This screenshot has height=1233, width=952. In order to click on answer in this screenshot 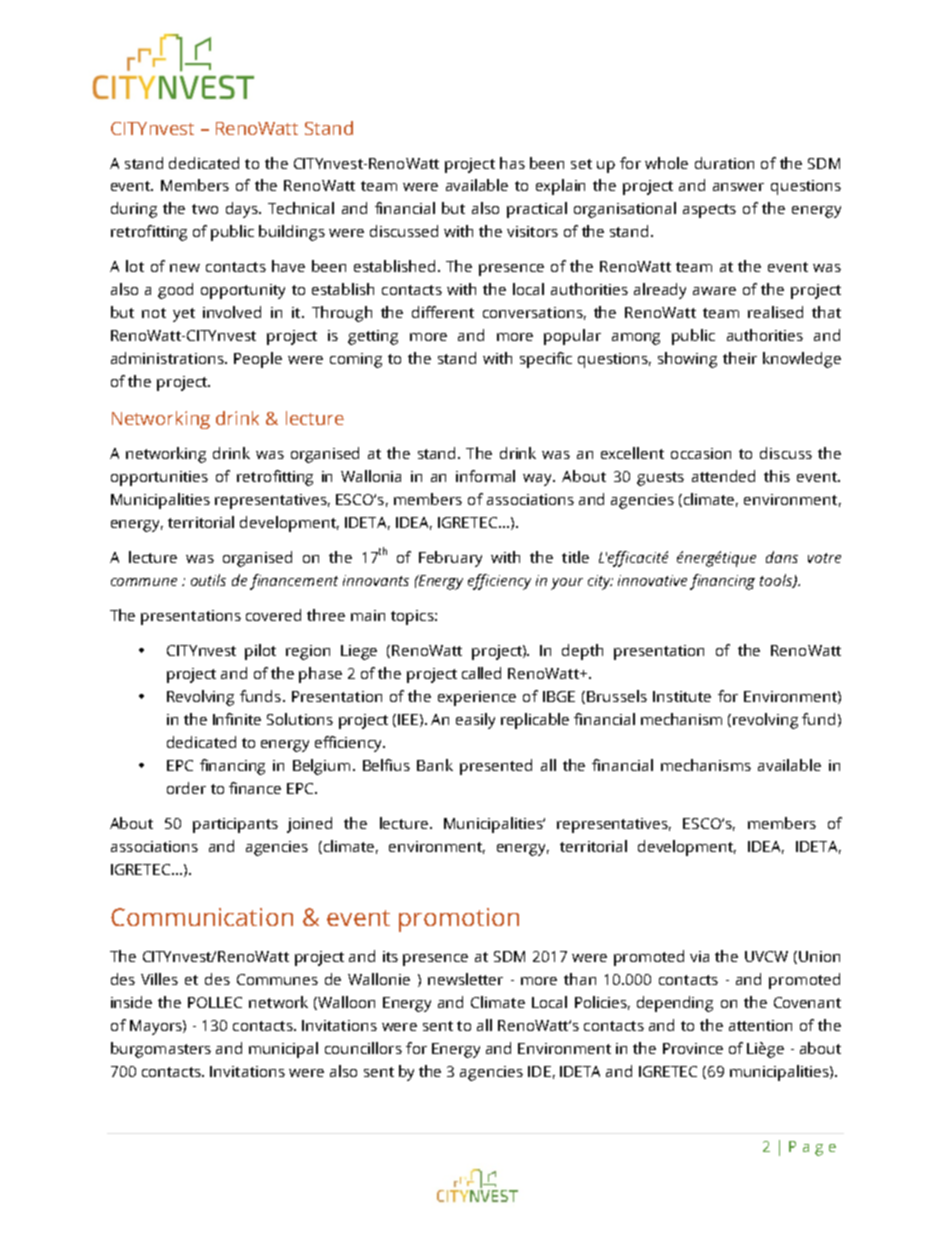, I will do `click(738, 187)`.
